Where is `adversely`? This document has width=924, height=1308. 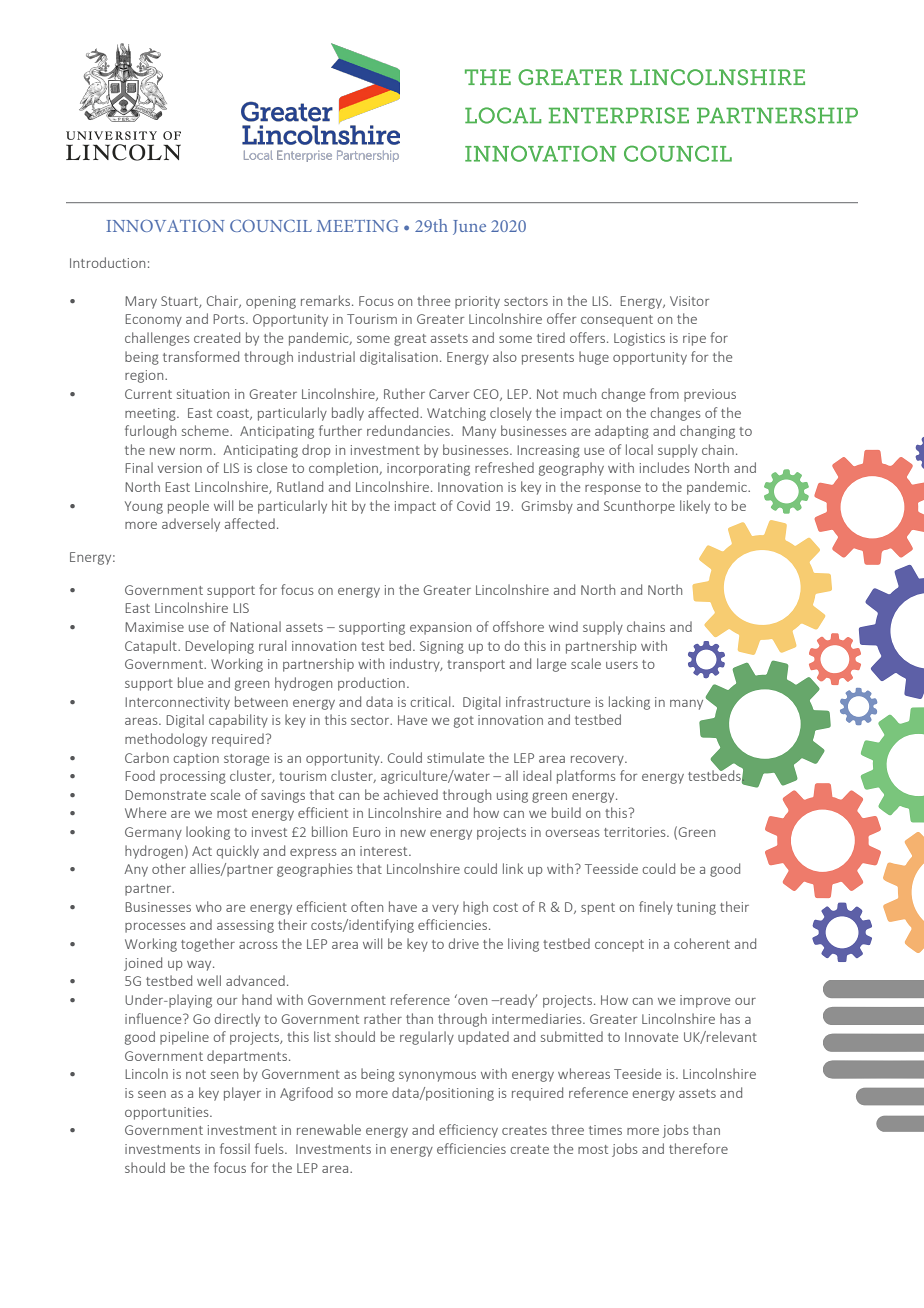 adversely is located at coordinates (191, 525).
